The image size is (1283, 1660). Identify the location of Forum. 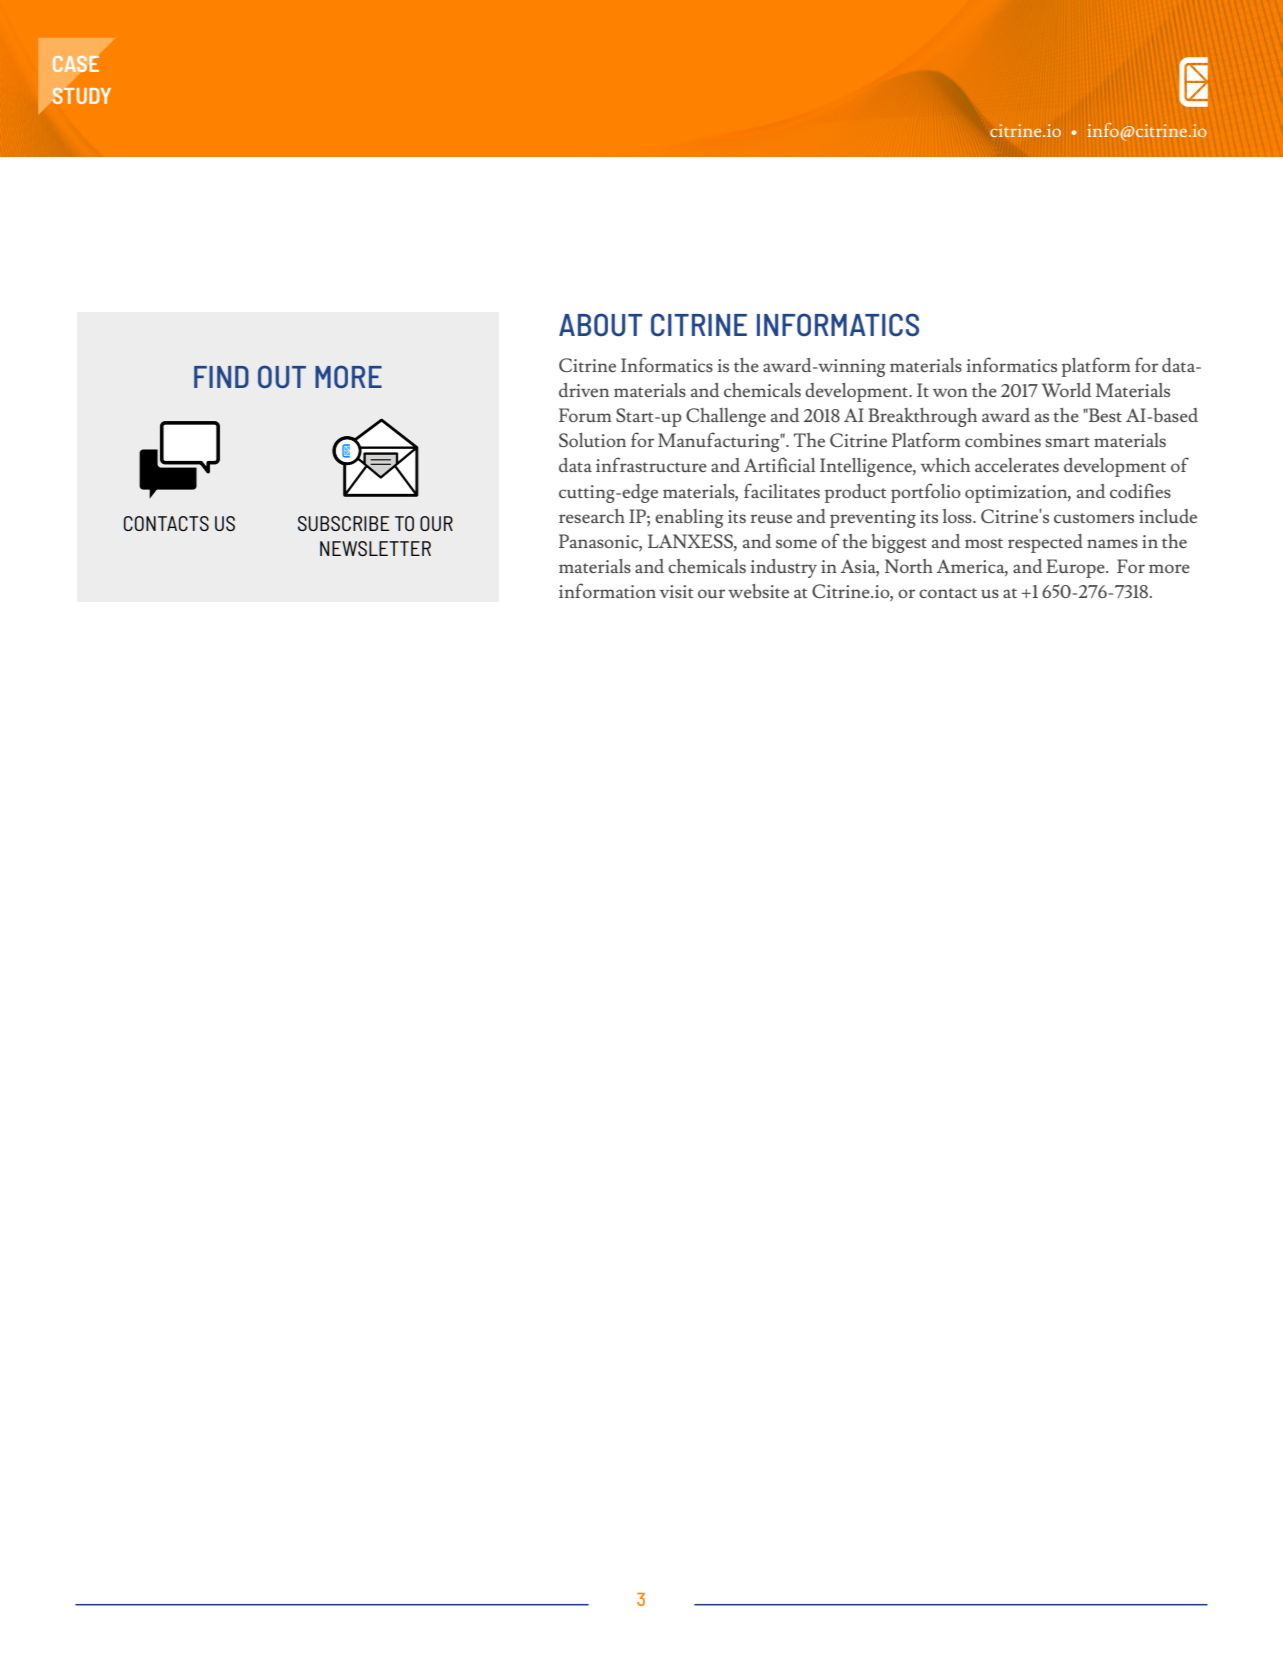
(585, 415).
